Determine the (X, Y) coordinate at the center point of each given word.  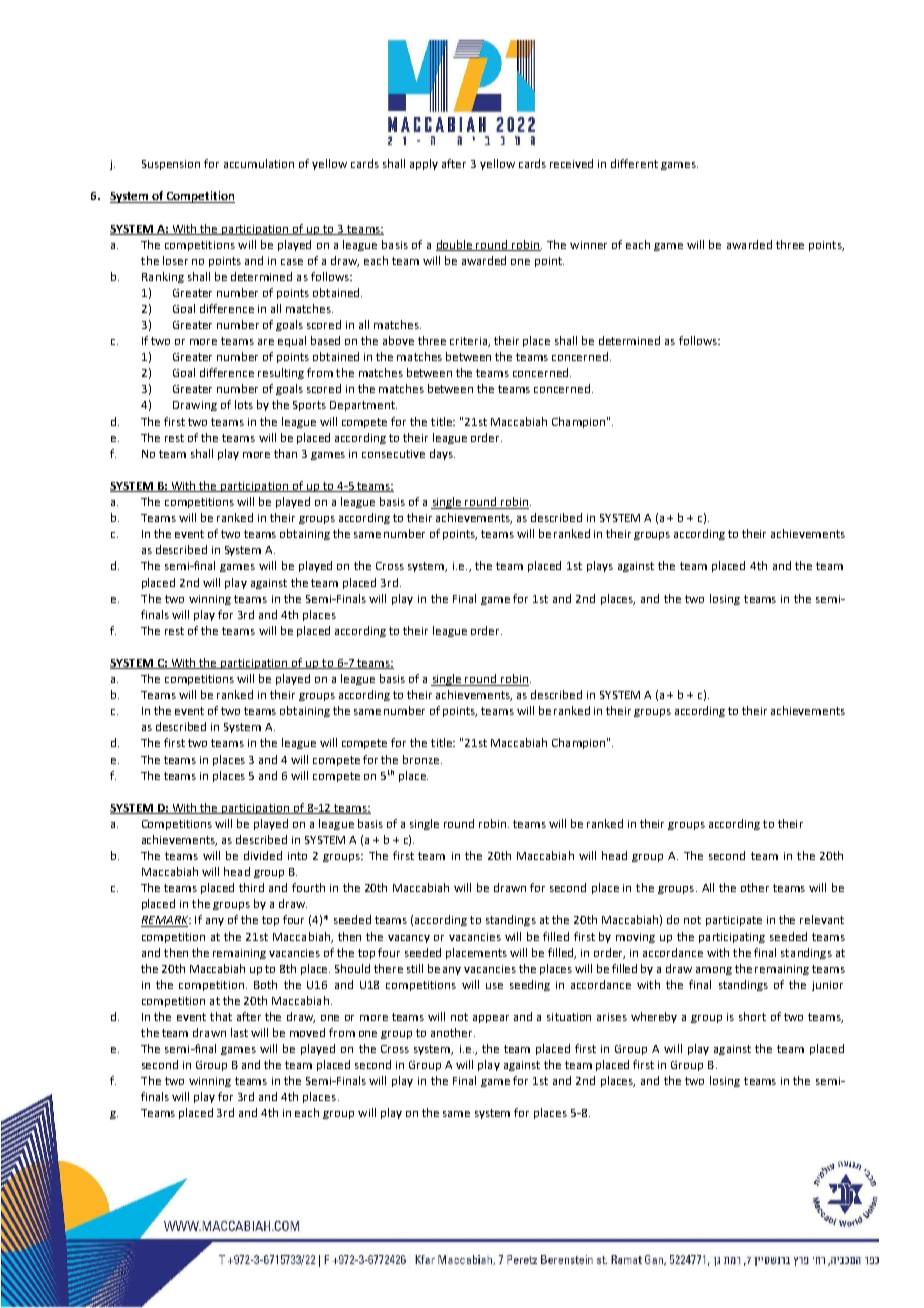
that (221, 1016)
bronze (422, 759)
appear (491, 1019)
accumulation (259, 163)
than (285, 453)
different (634, 163)
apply (424, 164)
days (442, 454)
